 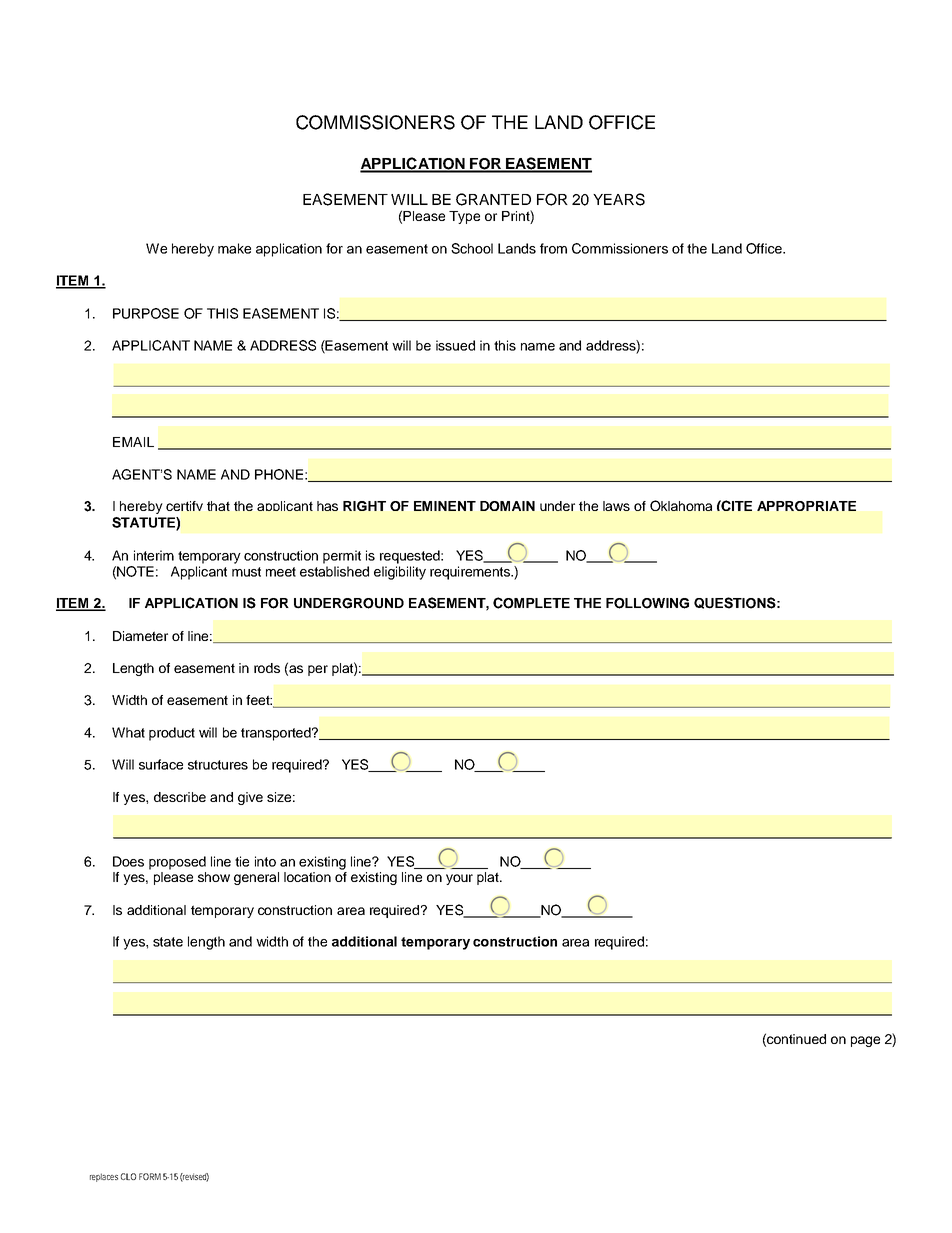 What do you see at coordinates (647, 603) in the document?
I see `FOLLOWING` at bounding box center [647, 603].
